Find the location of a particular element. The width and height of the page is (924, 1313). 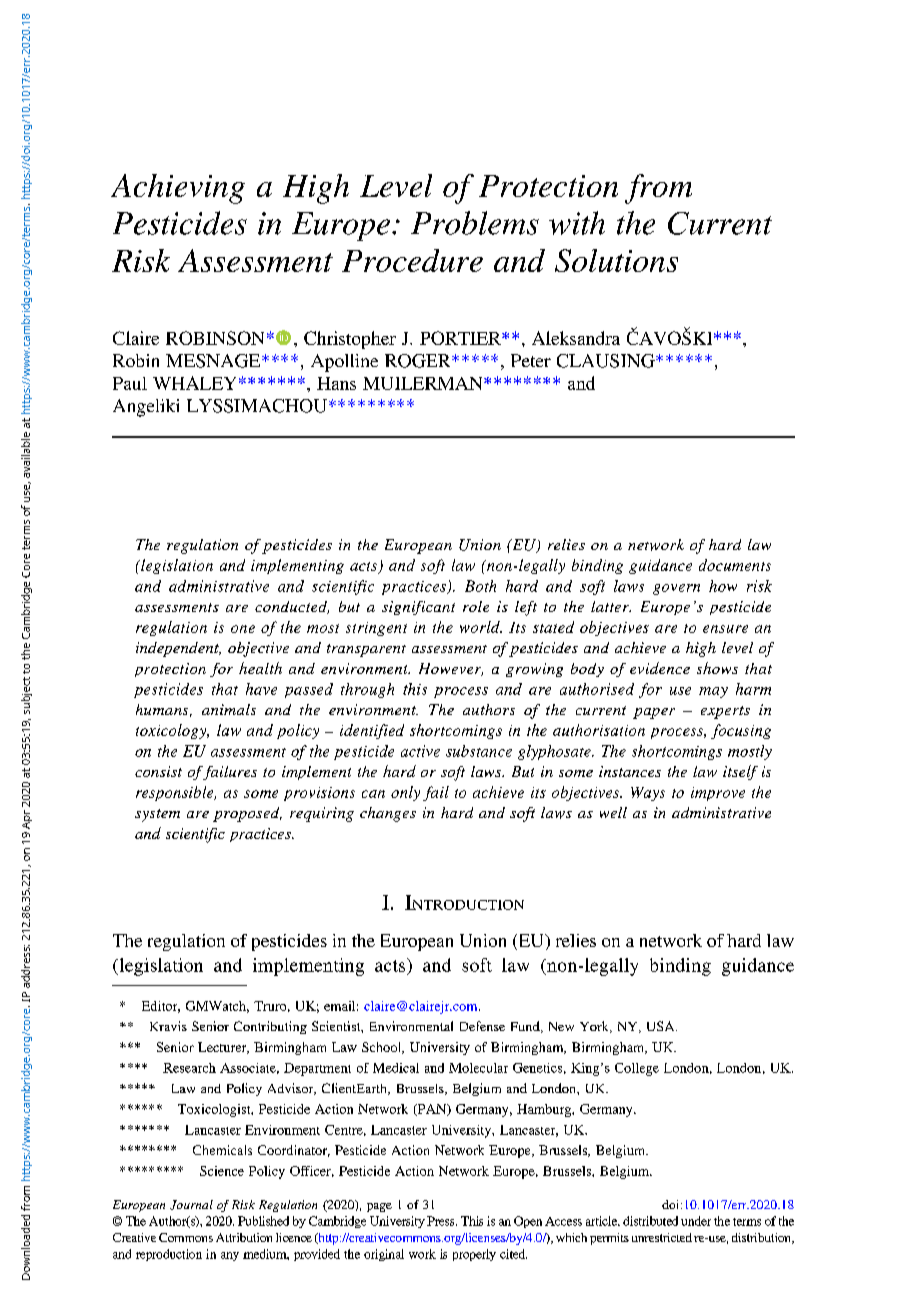

Problems is located at coordinates (475, 223).
